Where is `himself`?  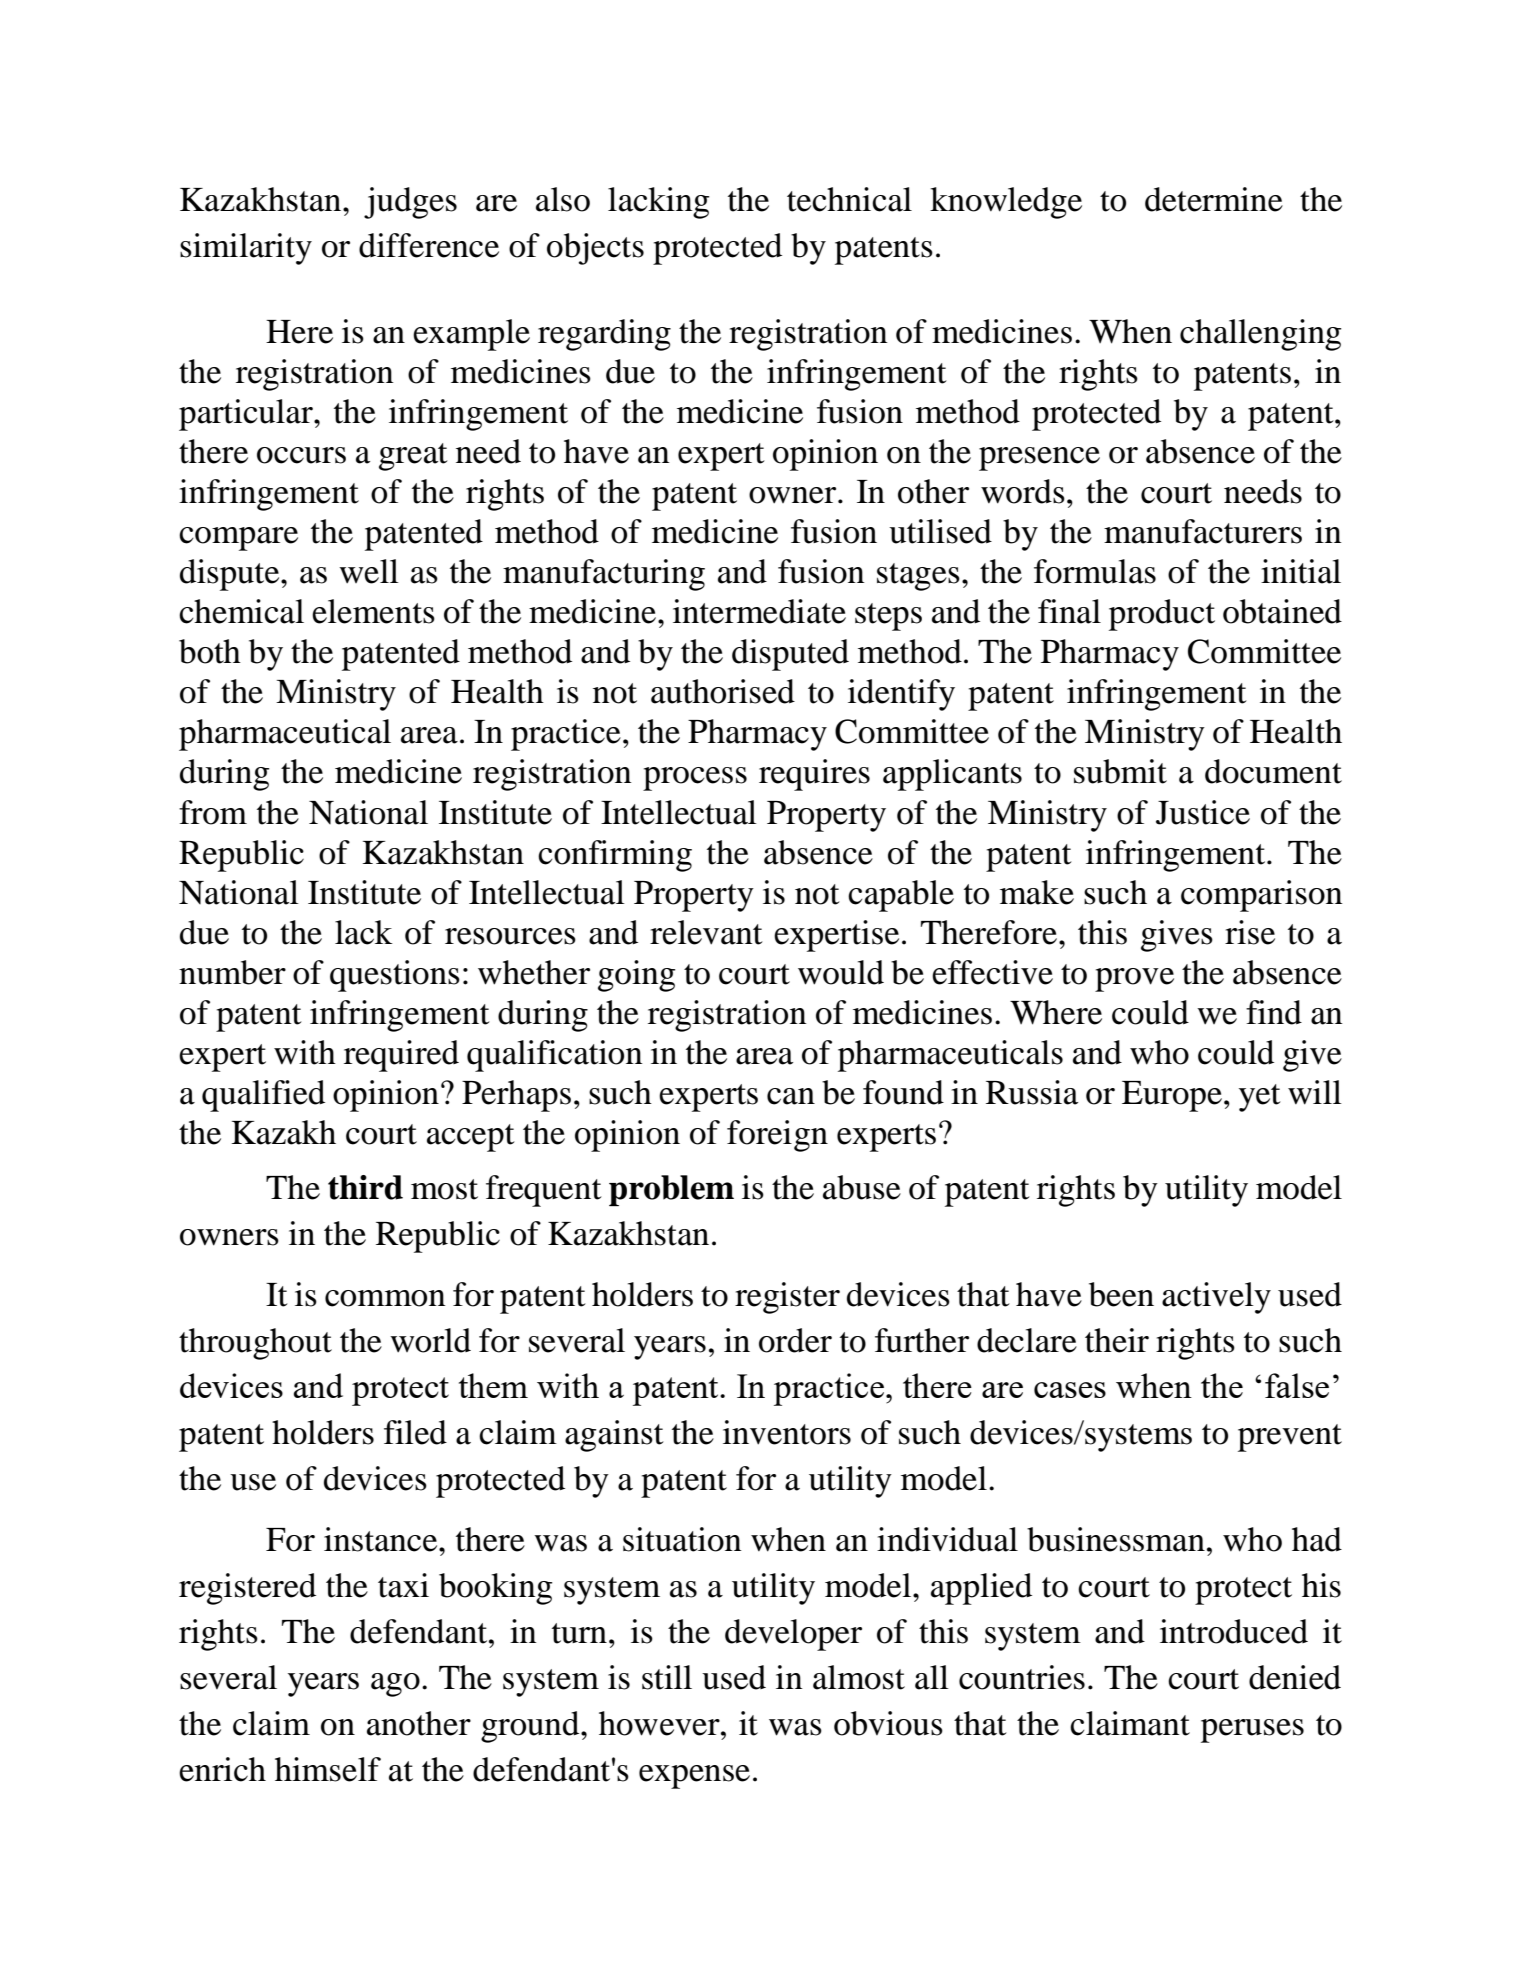 himself is located at coordinates (328, 1769).
